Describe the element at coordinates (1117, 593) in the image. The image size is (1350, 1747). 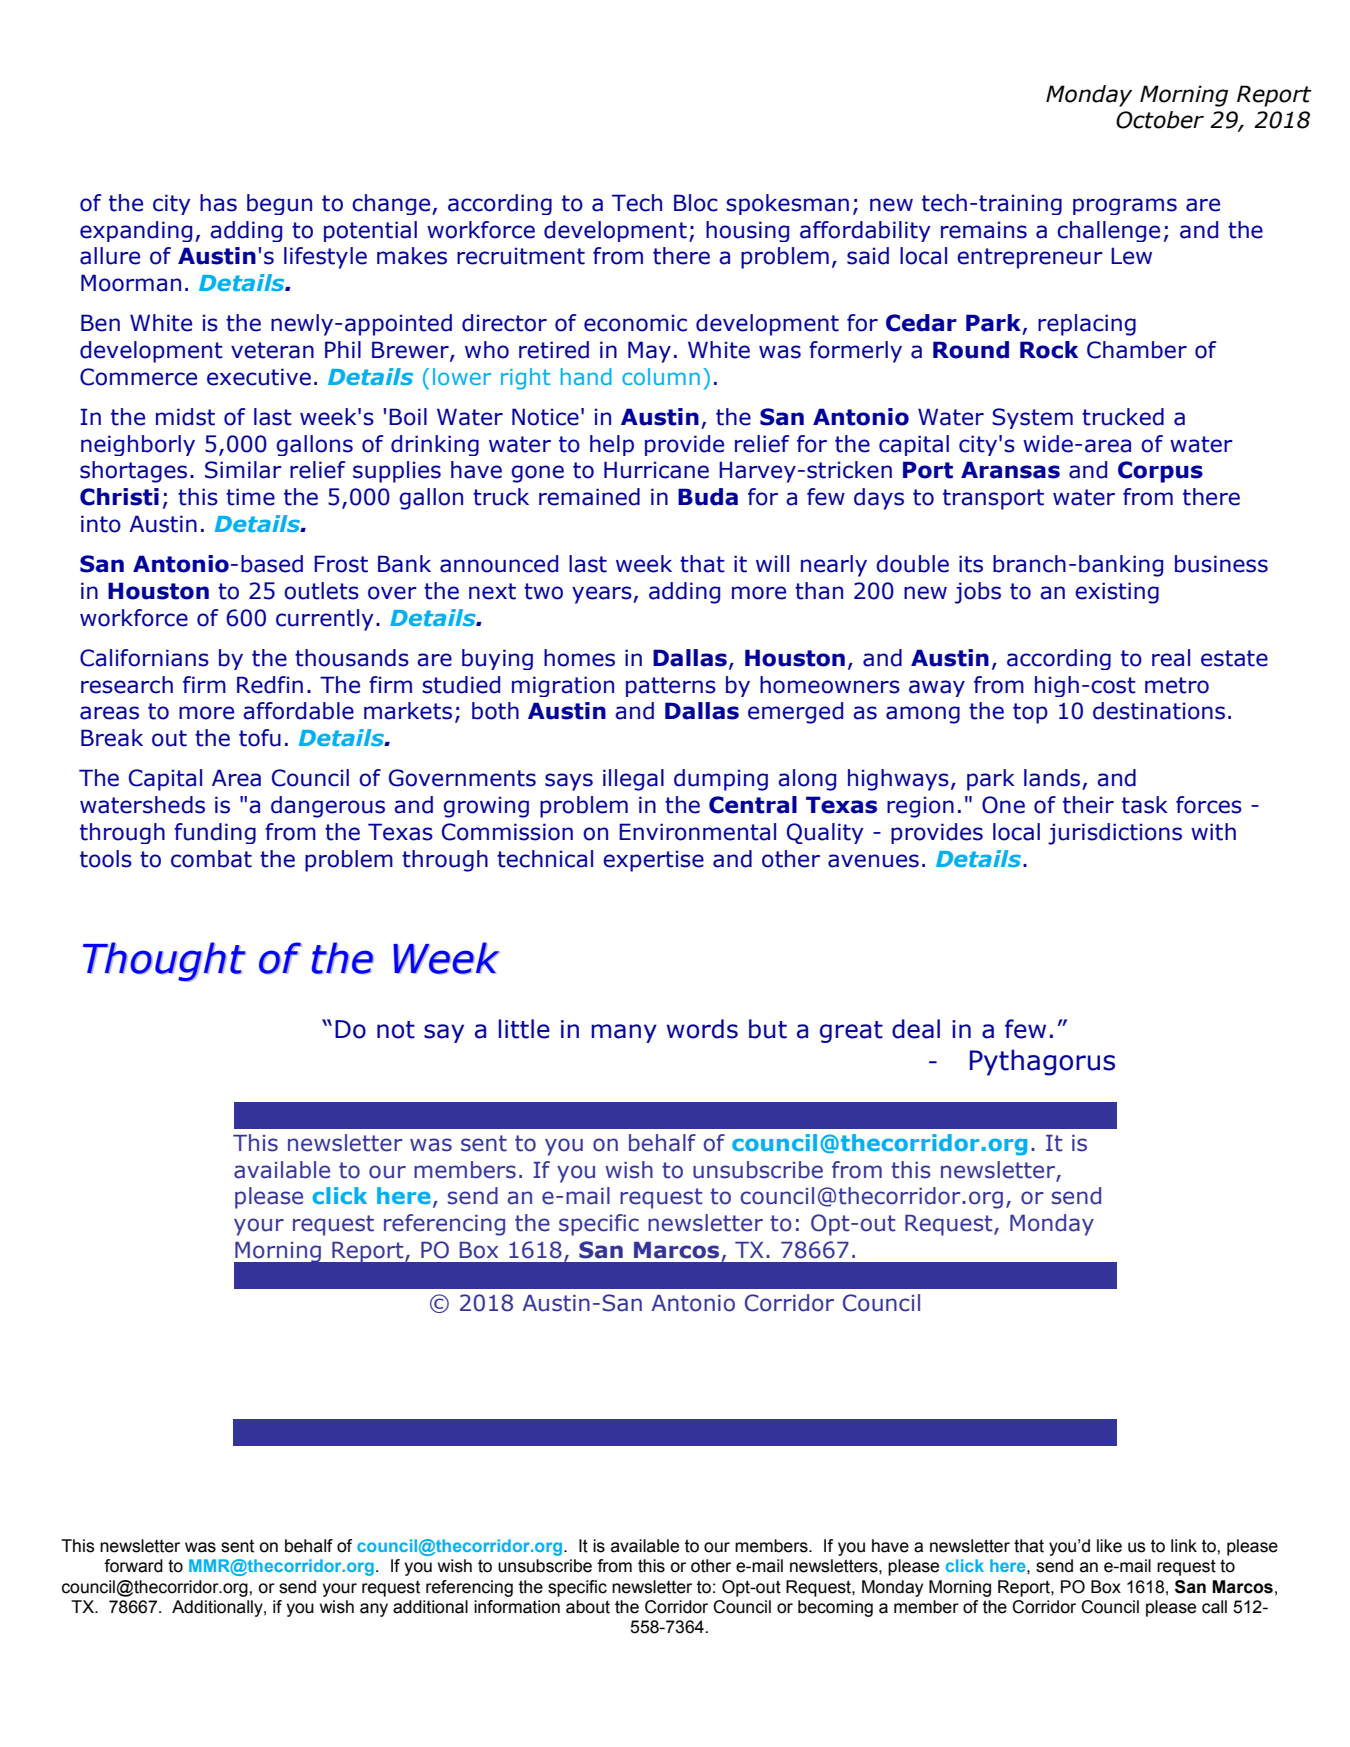
I see `existing` at that location.
